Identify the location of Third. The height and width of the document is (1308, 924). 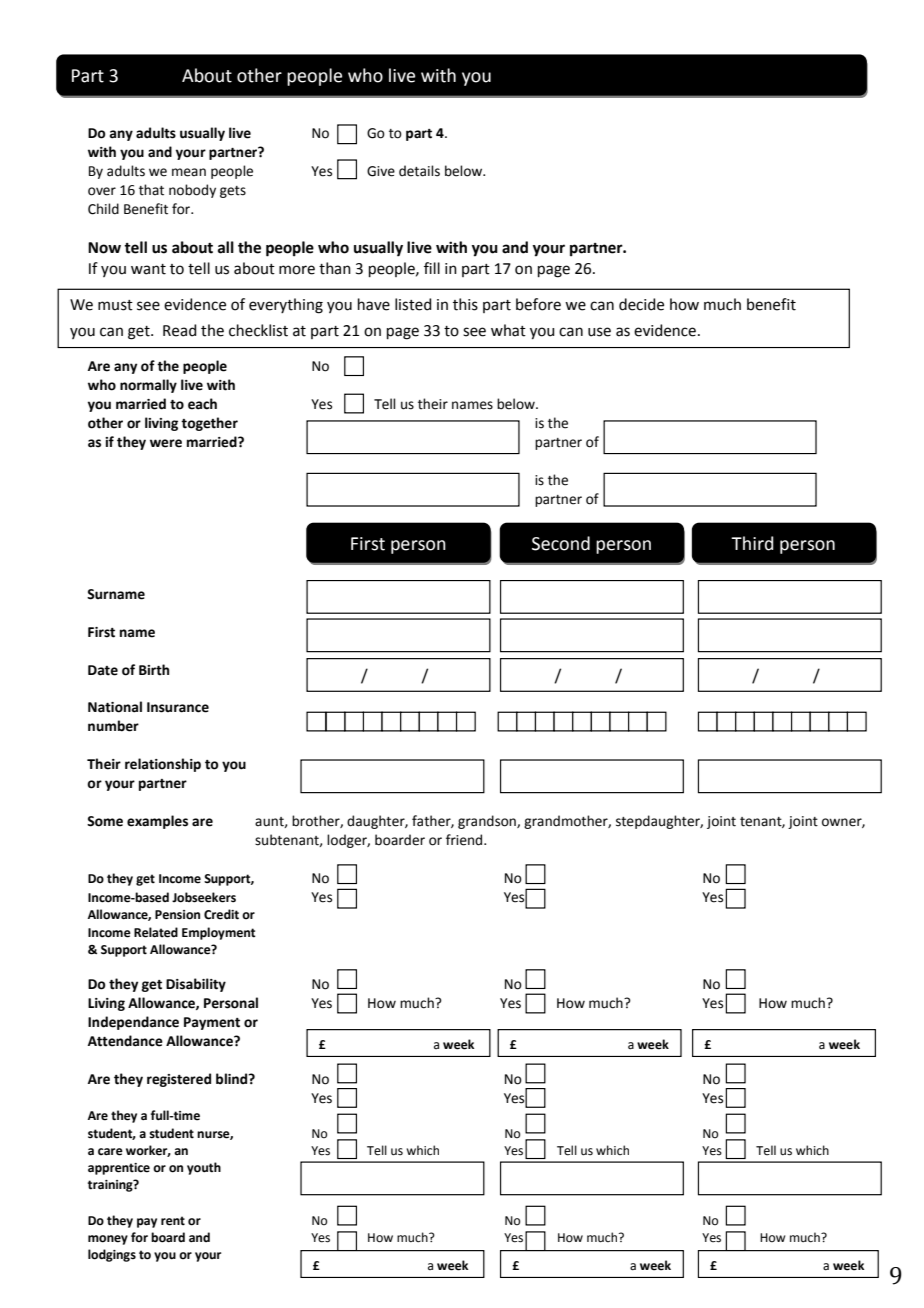
(752, 543).
